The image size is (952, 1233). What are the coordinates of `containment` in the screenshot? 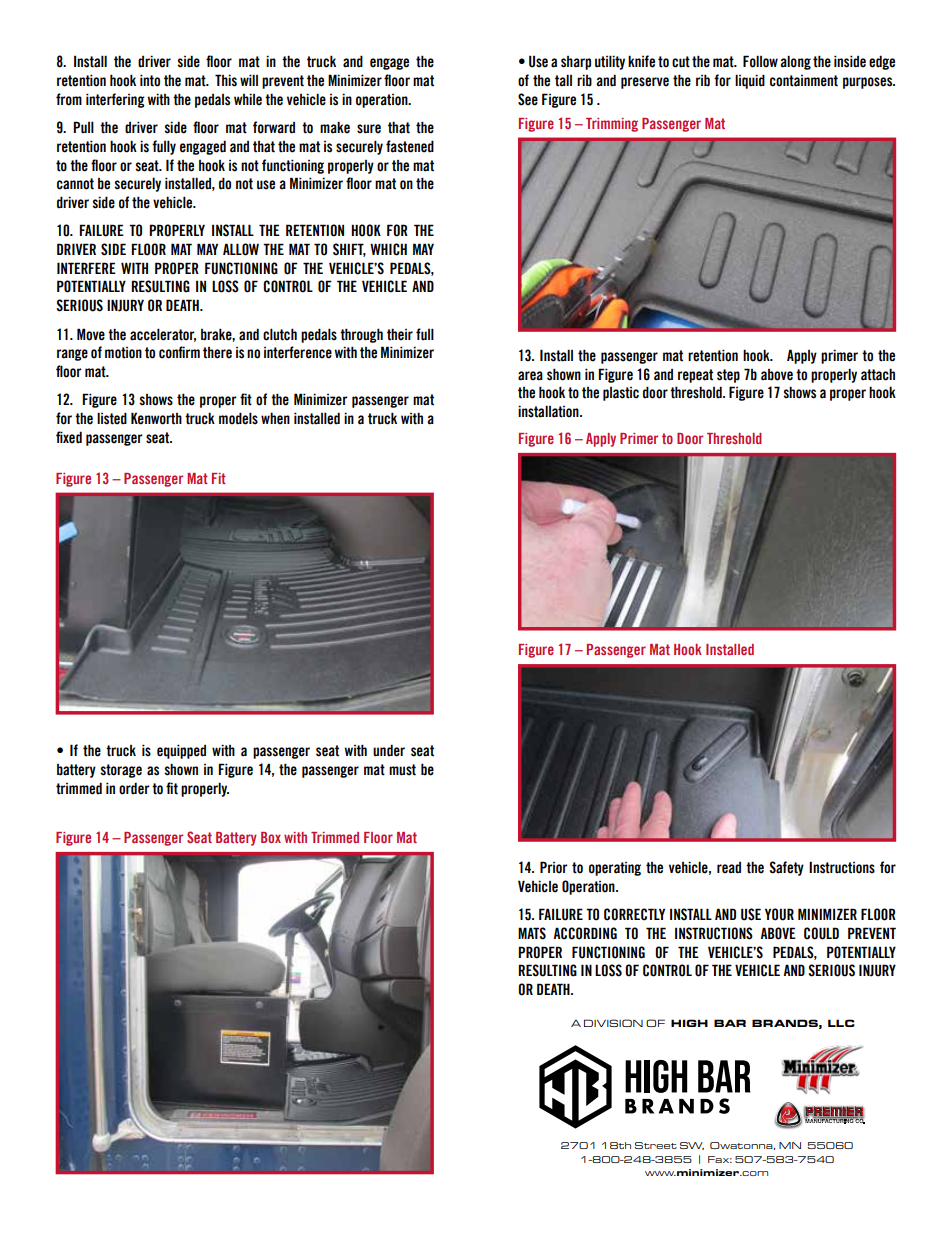 It's located at (804, 81).
